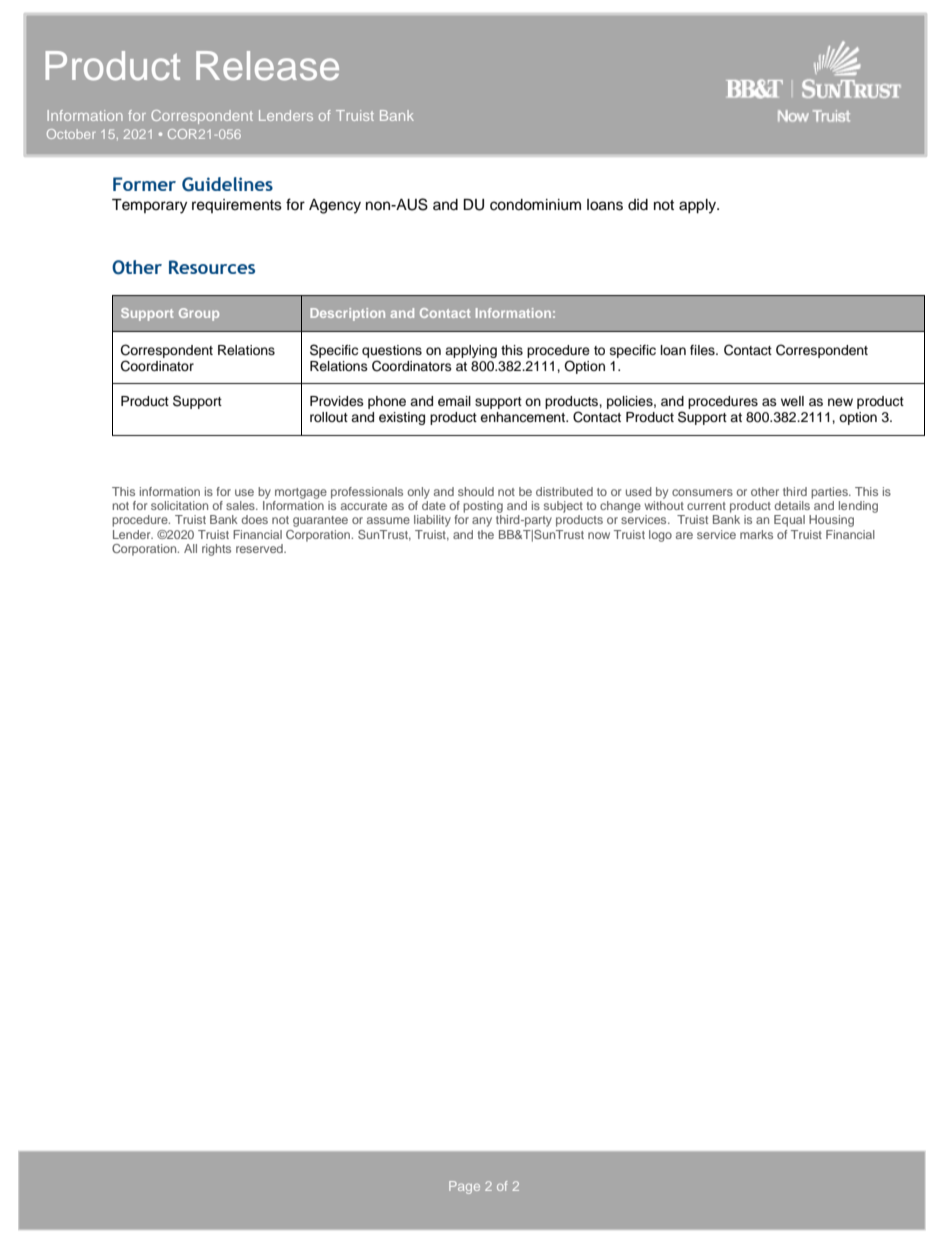 This image has width=952, height=1233. I want to click on All, so click(190, 548).
